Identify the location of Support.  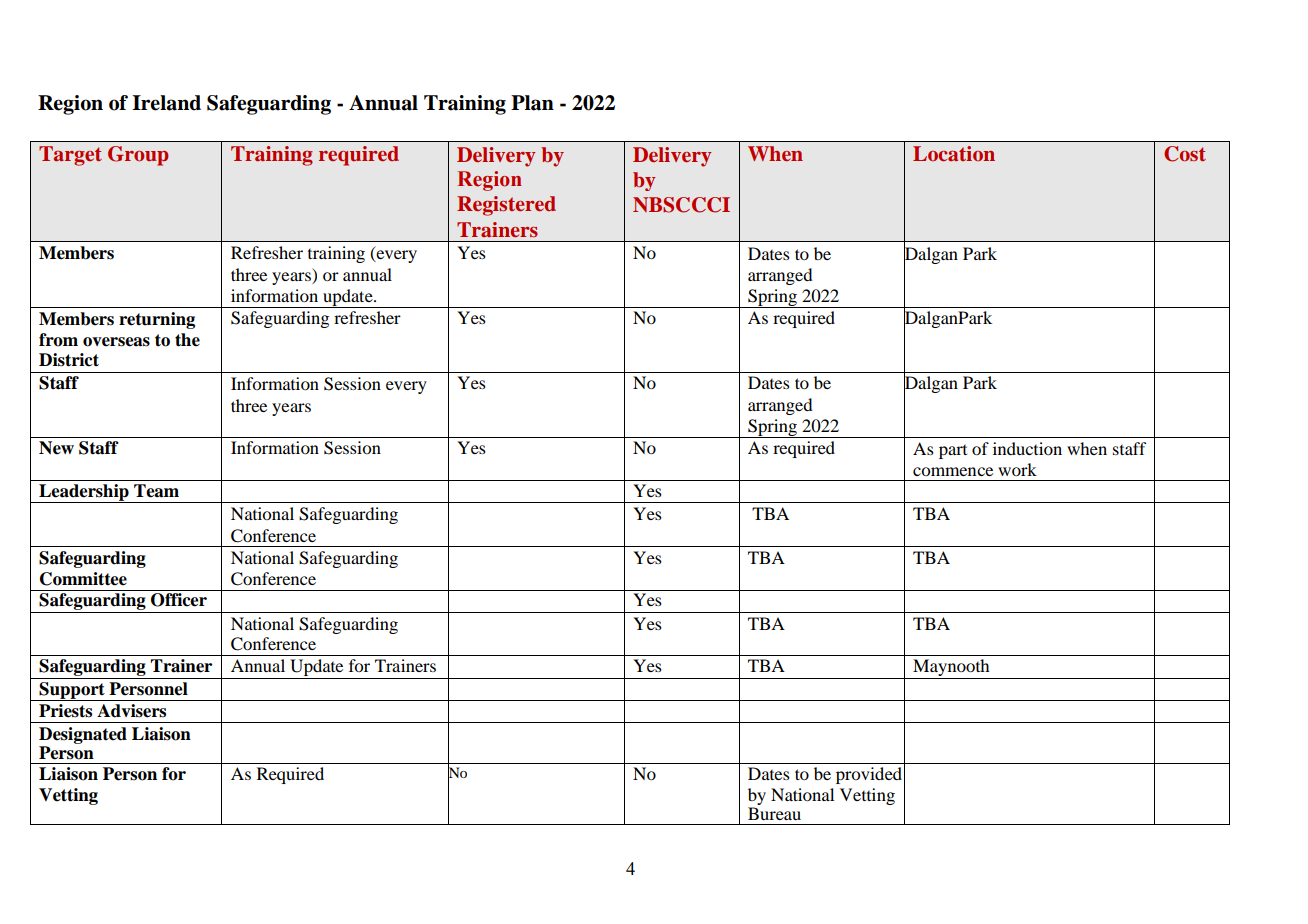
(72, 691).
